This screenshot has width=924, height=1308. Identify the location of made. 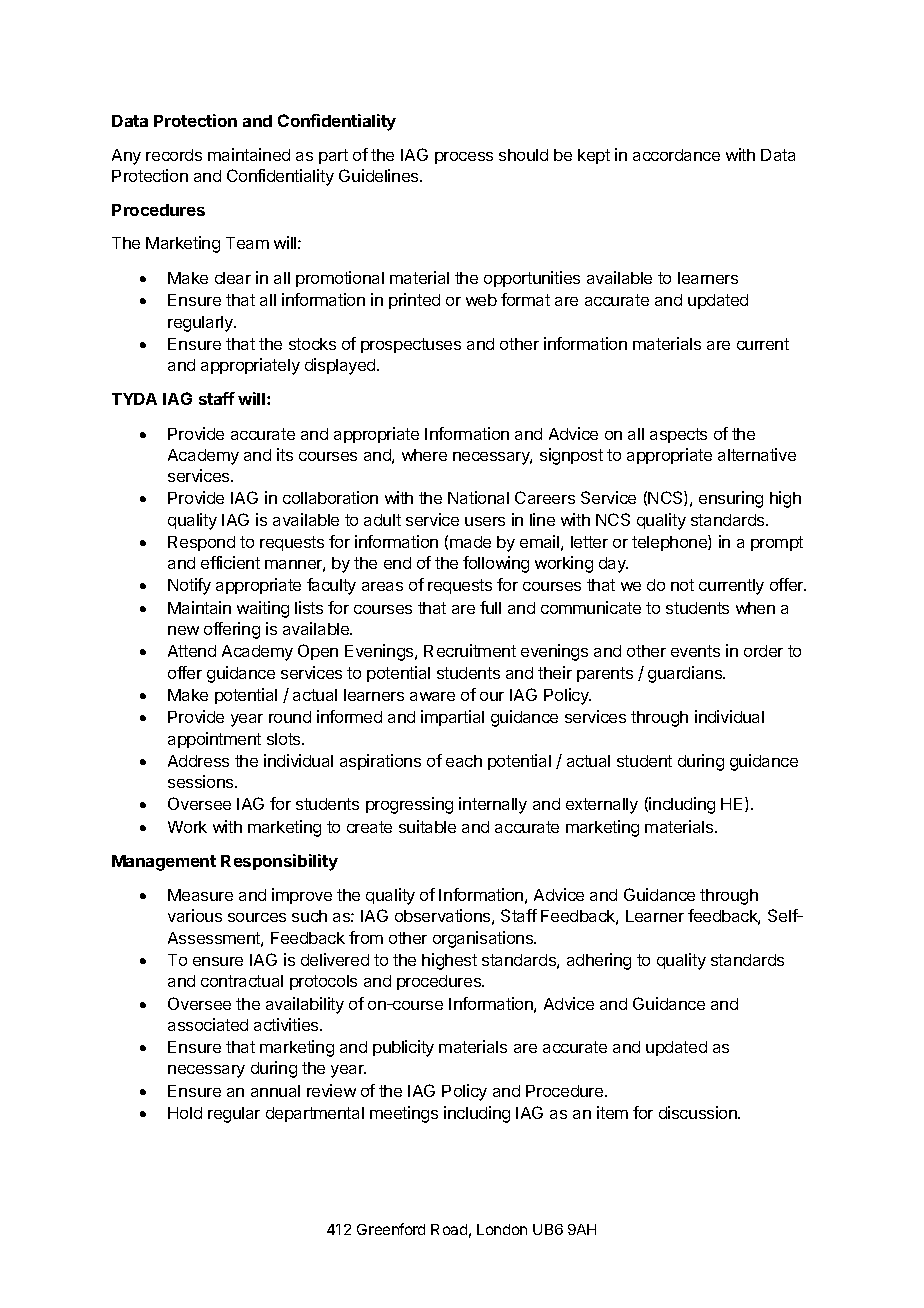
(470, 542).
